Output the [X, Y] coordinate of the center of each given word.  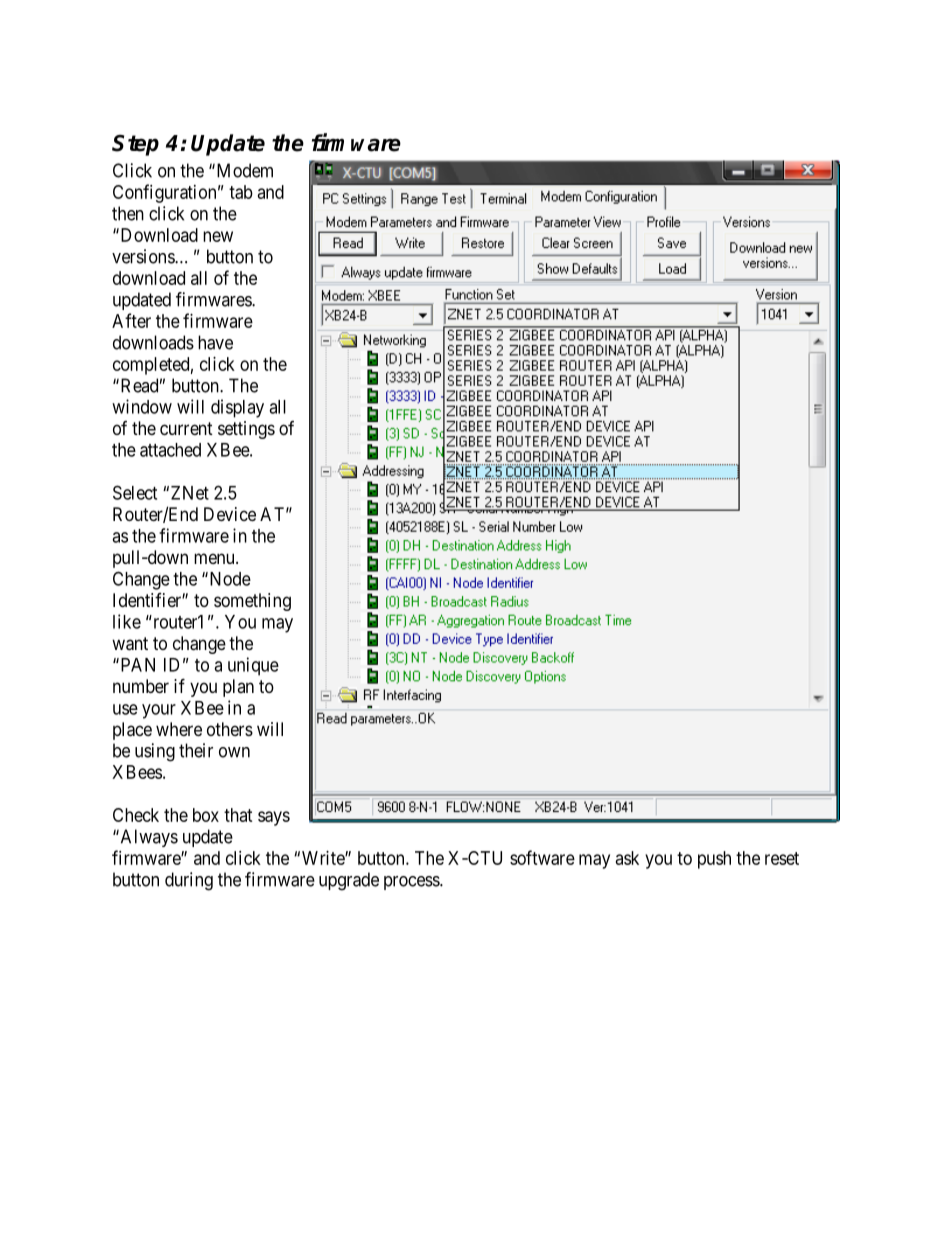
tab [241, 192]
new [218, 236]
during [189, 881]
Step [135, 145]
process [412, 883]
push [714, 860]
